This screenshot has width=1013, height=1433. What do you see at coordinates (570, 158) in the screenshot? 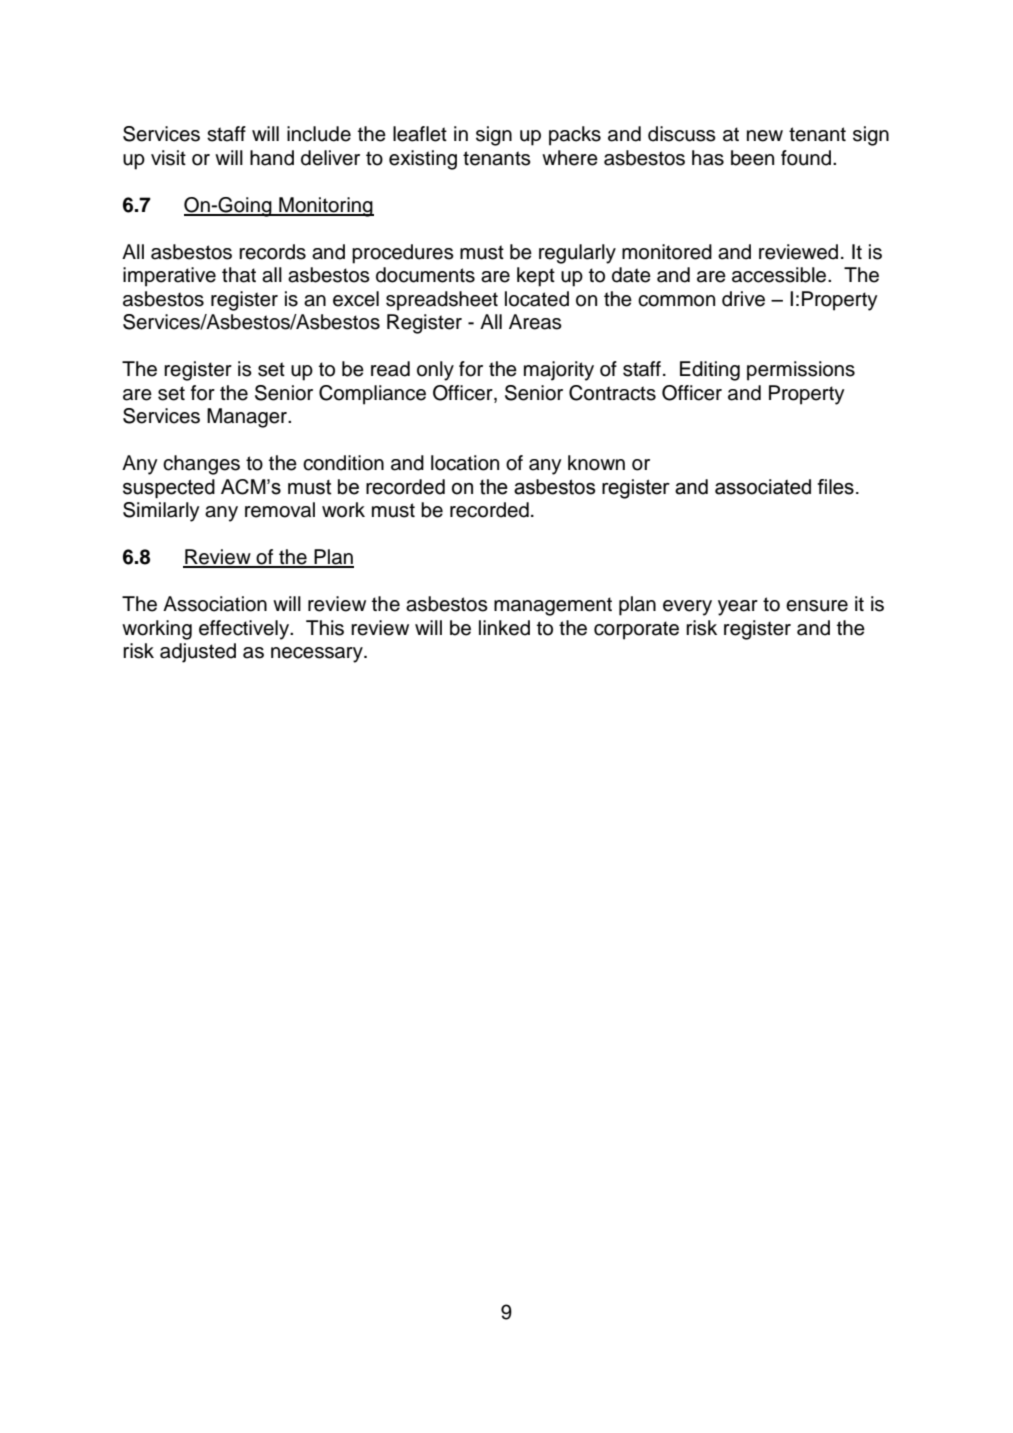
I see `where` at bounding box center [570, 158].
